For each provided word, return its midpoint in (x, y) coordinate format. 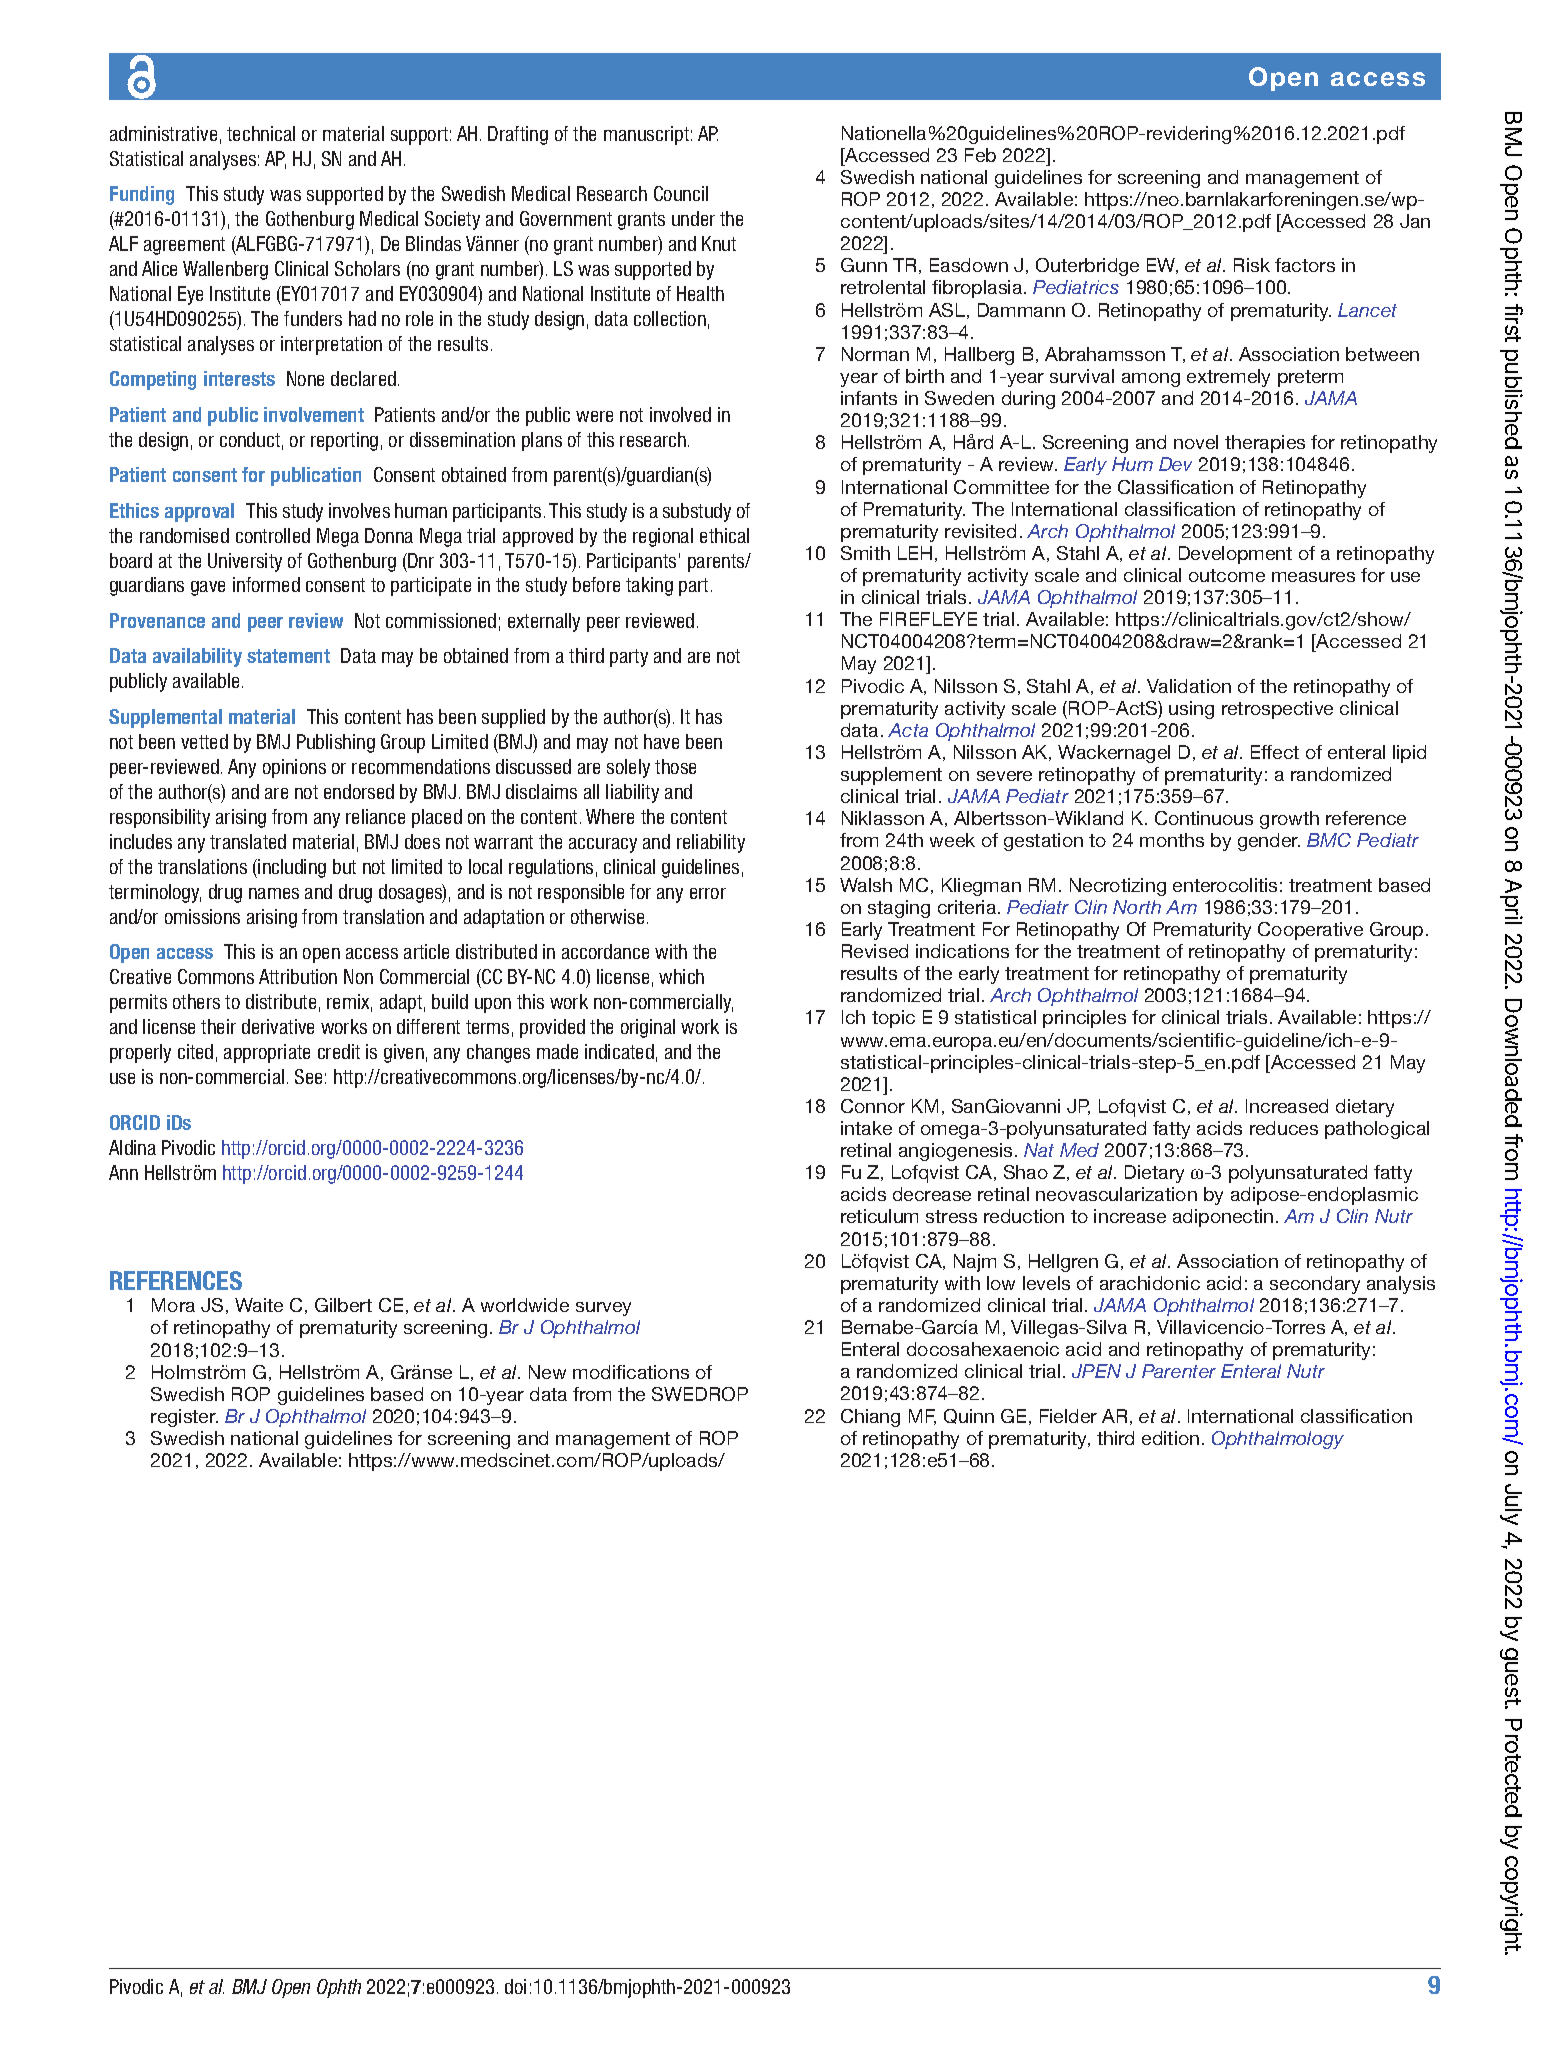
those (675, 766)
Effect (1275, 752)
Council (681, 193)
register (184, 1418)
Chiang (870, 1418)
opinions (294, 768)
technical (261, 133)
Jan (1415, 221)
